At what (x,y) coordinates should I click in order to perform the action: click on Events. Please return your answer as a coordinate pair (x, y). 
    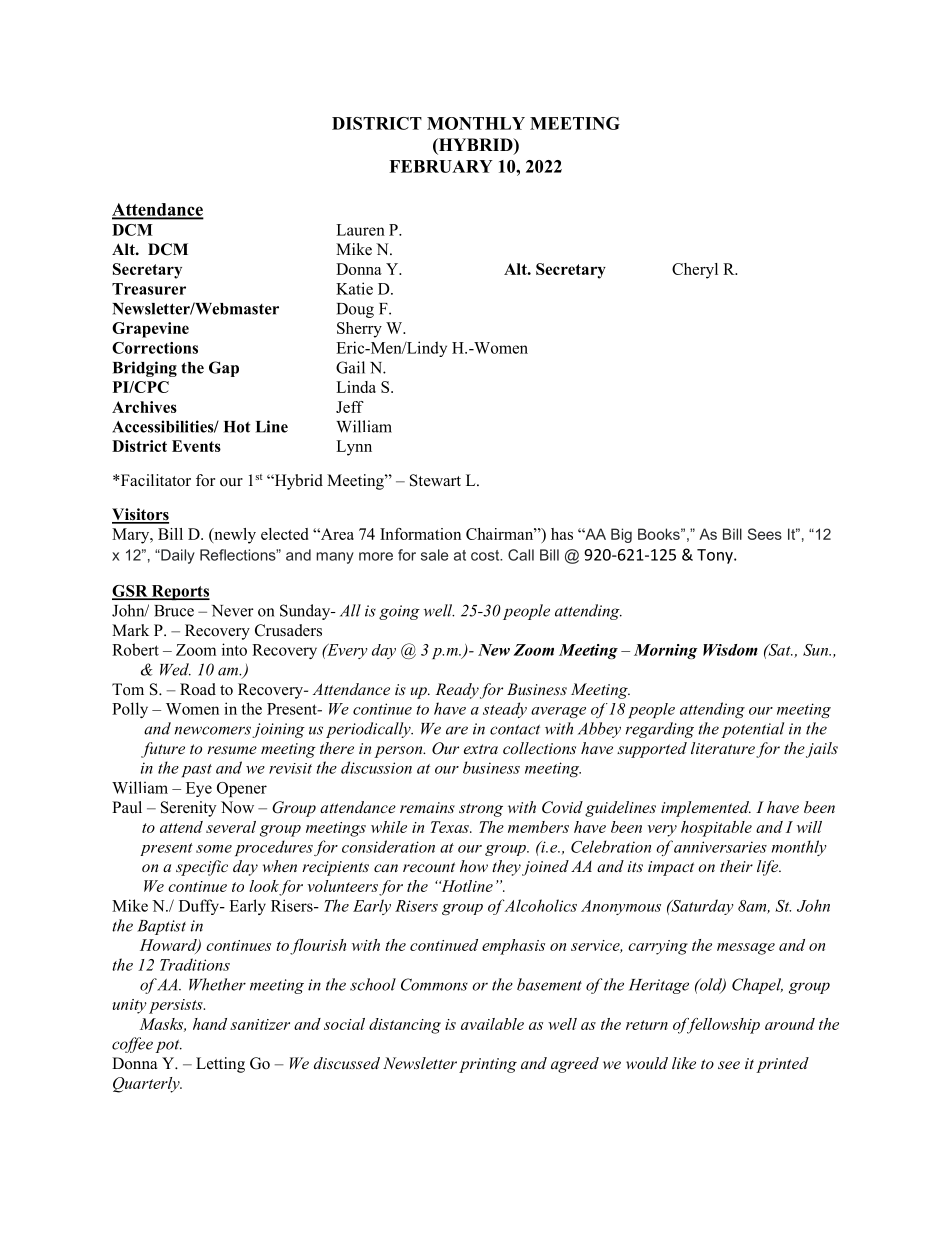
    Looking at the image, I should click on (196, 446).
